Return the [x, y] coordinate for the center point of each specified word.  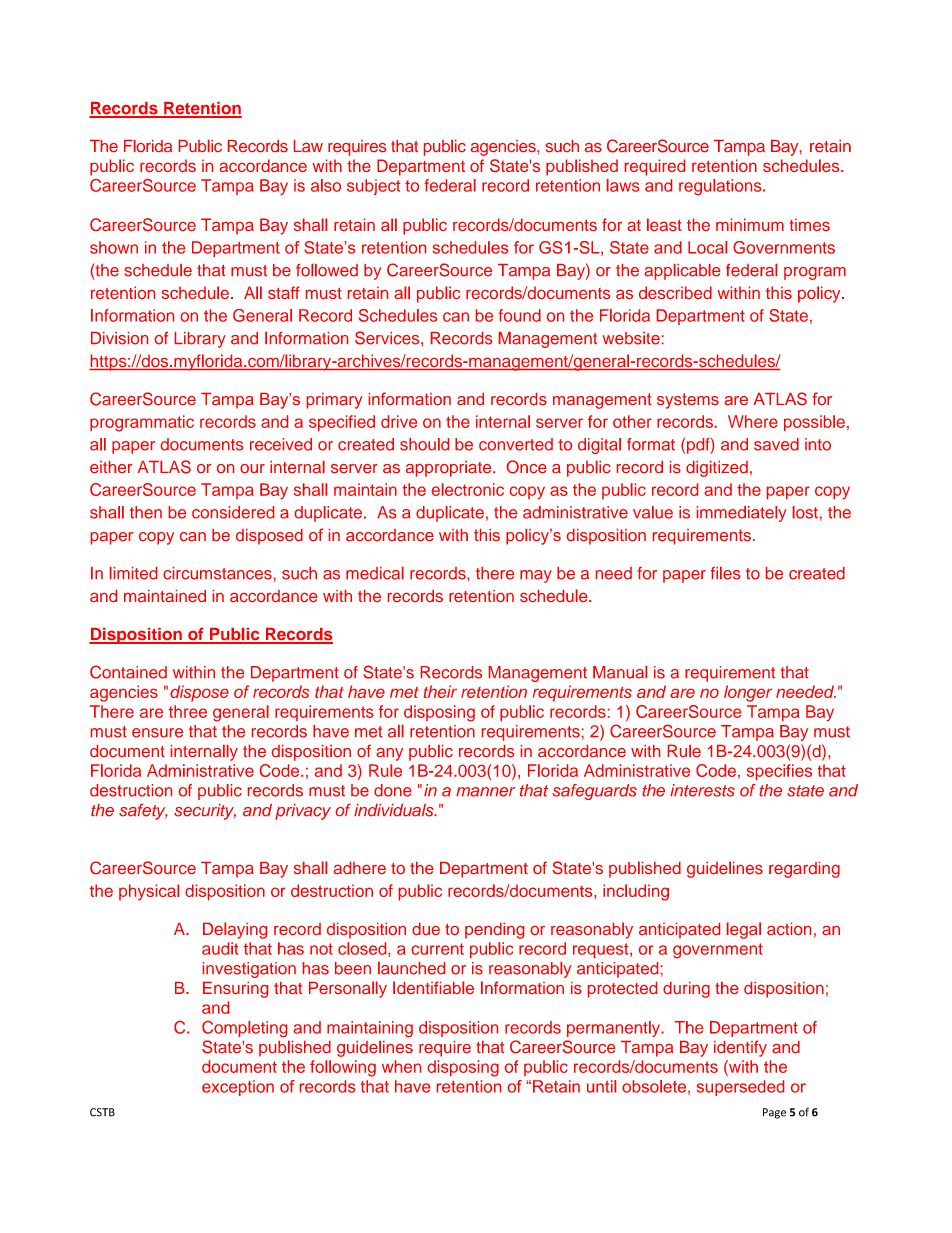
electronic [468, 489]
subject [373, 187]
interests [702, 790]
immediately [742, 514]
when [401, 1066]
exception [238, 1088]
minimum [750, 224]
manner [485, 792]
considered [233, 512]
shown [114, 247]
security [205, 812]
